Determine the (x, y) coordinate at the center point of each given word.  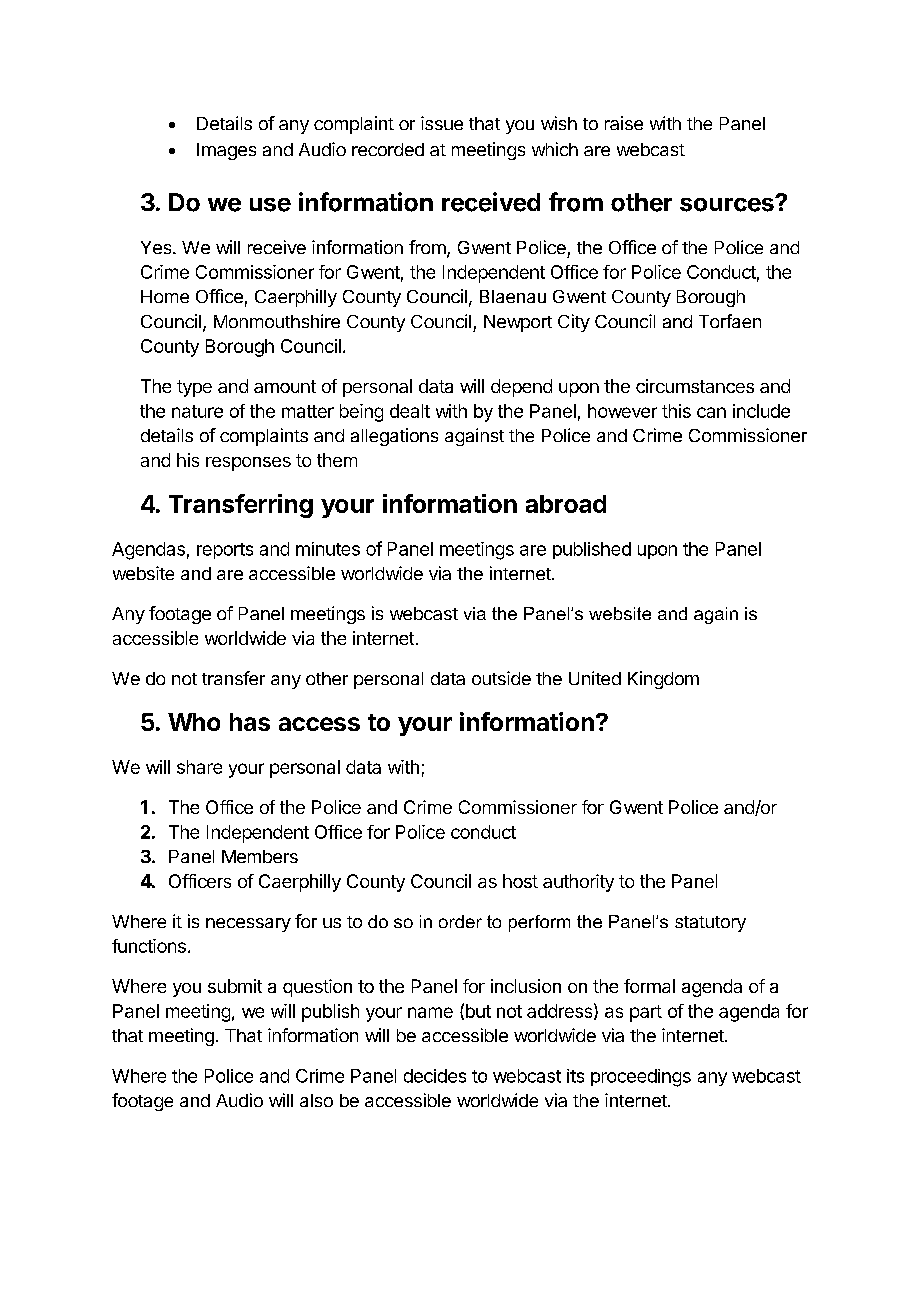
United (595, 678)
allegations (394, 437)
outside (501, 678)
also (316, 1100)
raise (624, 123)
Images (226, 151)
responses (248, 464)
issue (442, 123)
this (676, 411)
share (199, 767)
